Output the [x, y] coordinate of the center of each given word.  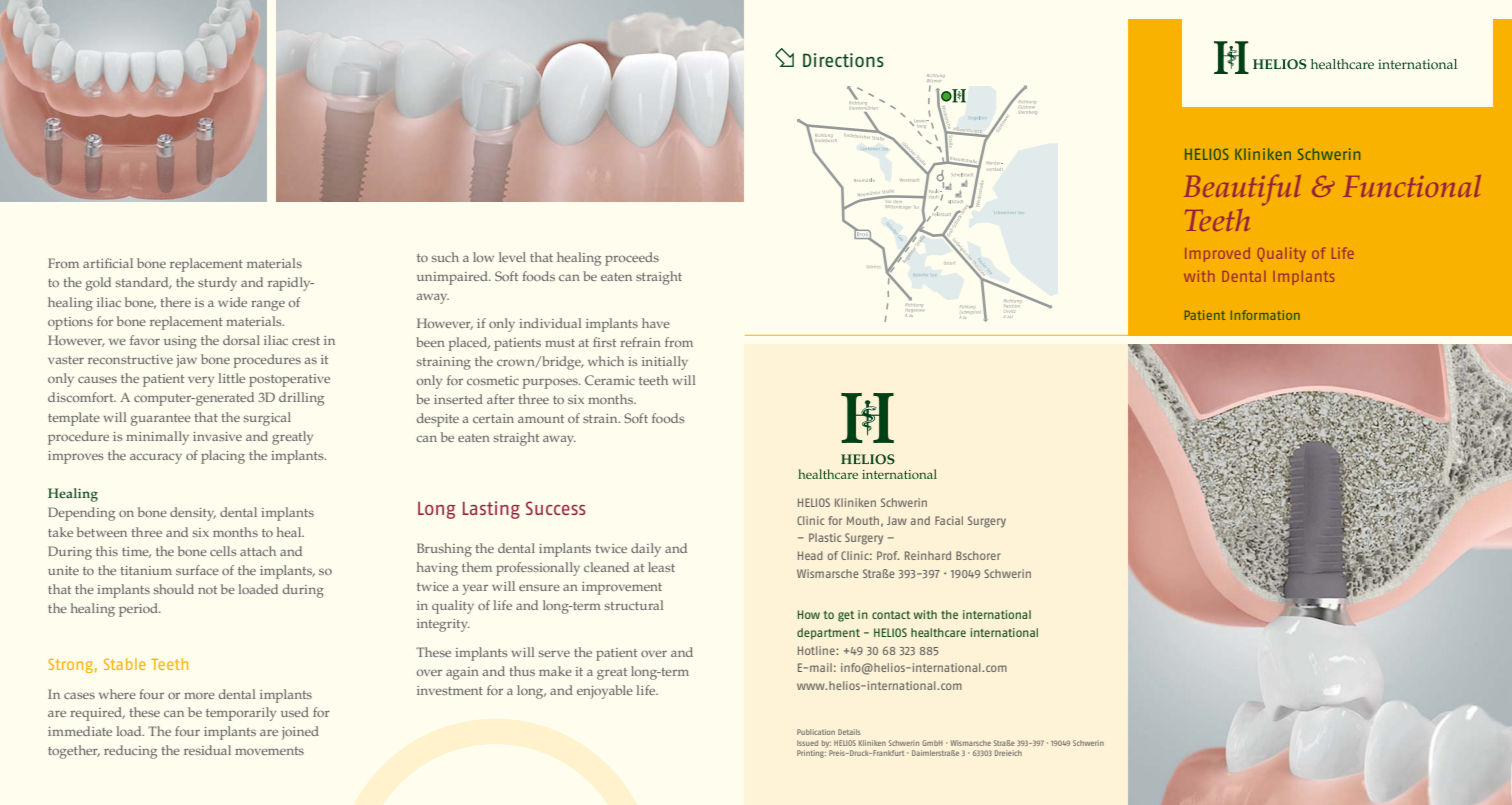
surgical [267, 419]
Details [849, 732]
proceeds [632, 259]
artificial [108, 263]
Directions [843, 60]
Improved [1217, 255]
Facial [949, 520]
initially [665, 363]
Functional [1412, 186]
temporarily [241, 714]
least [661, 567]
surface [197, 570]
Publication [816, 732]
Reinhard [928, 555]
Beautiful [1242, 190]
